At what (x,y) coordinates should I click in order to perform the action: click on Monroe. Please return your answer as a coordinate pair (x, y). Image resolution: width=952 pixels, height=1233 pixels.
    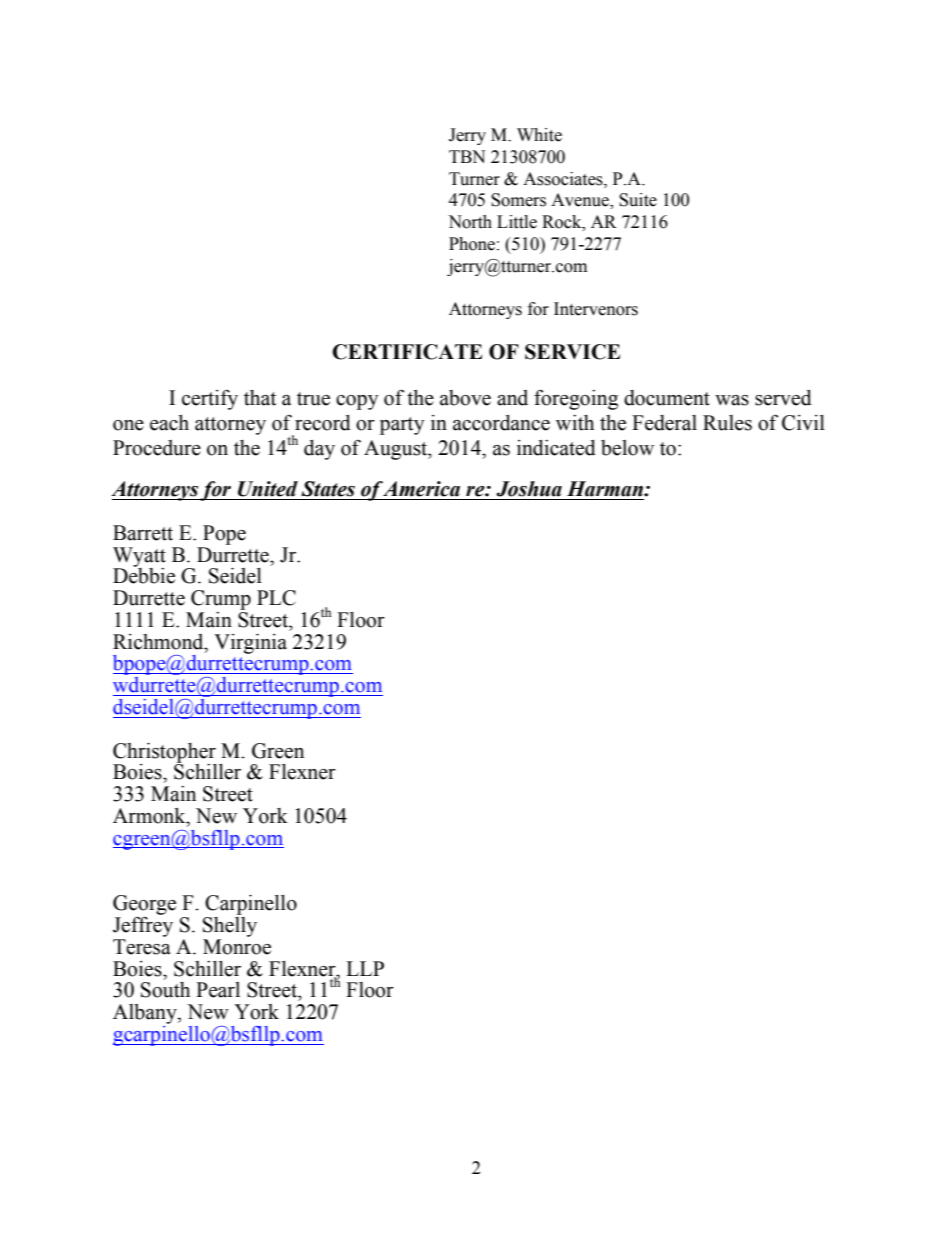
    Looking at the image, I should click on (237, 947).
